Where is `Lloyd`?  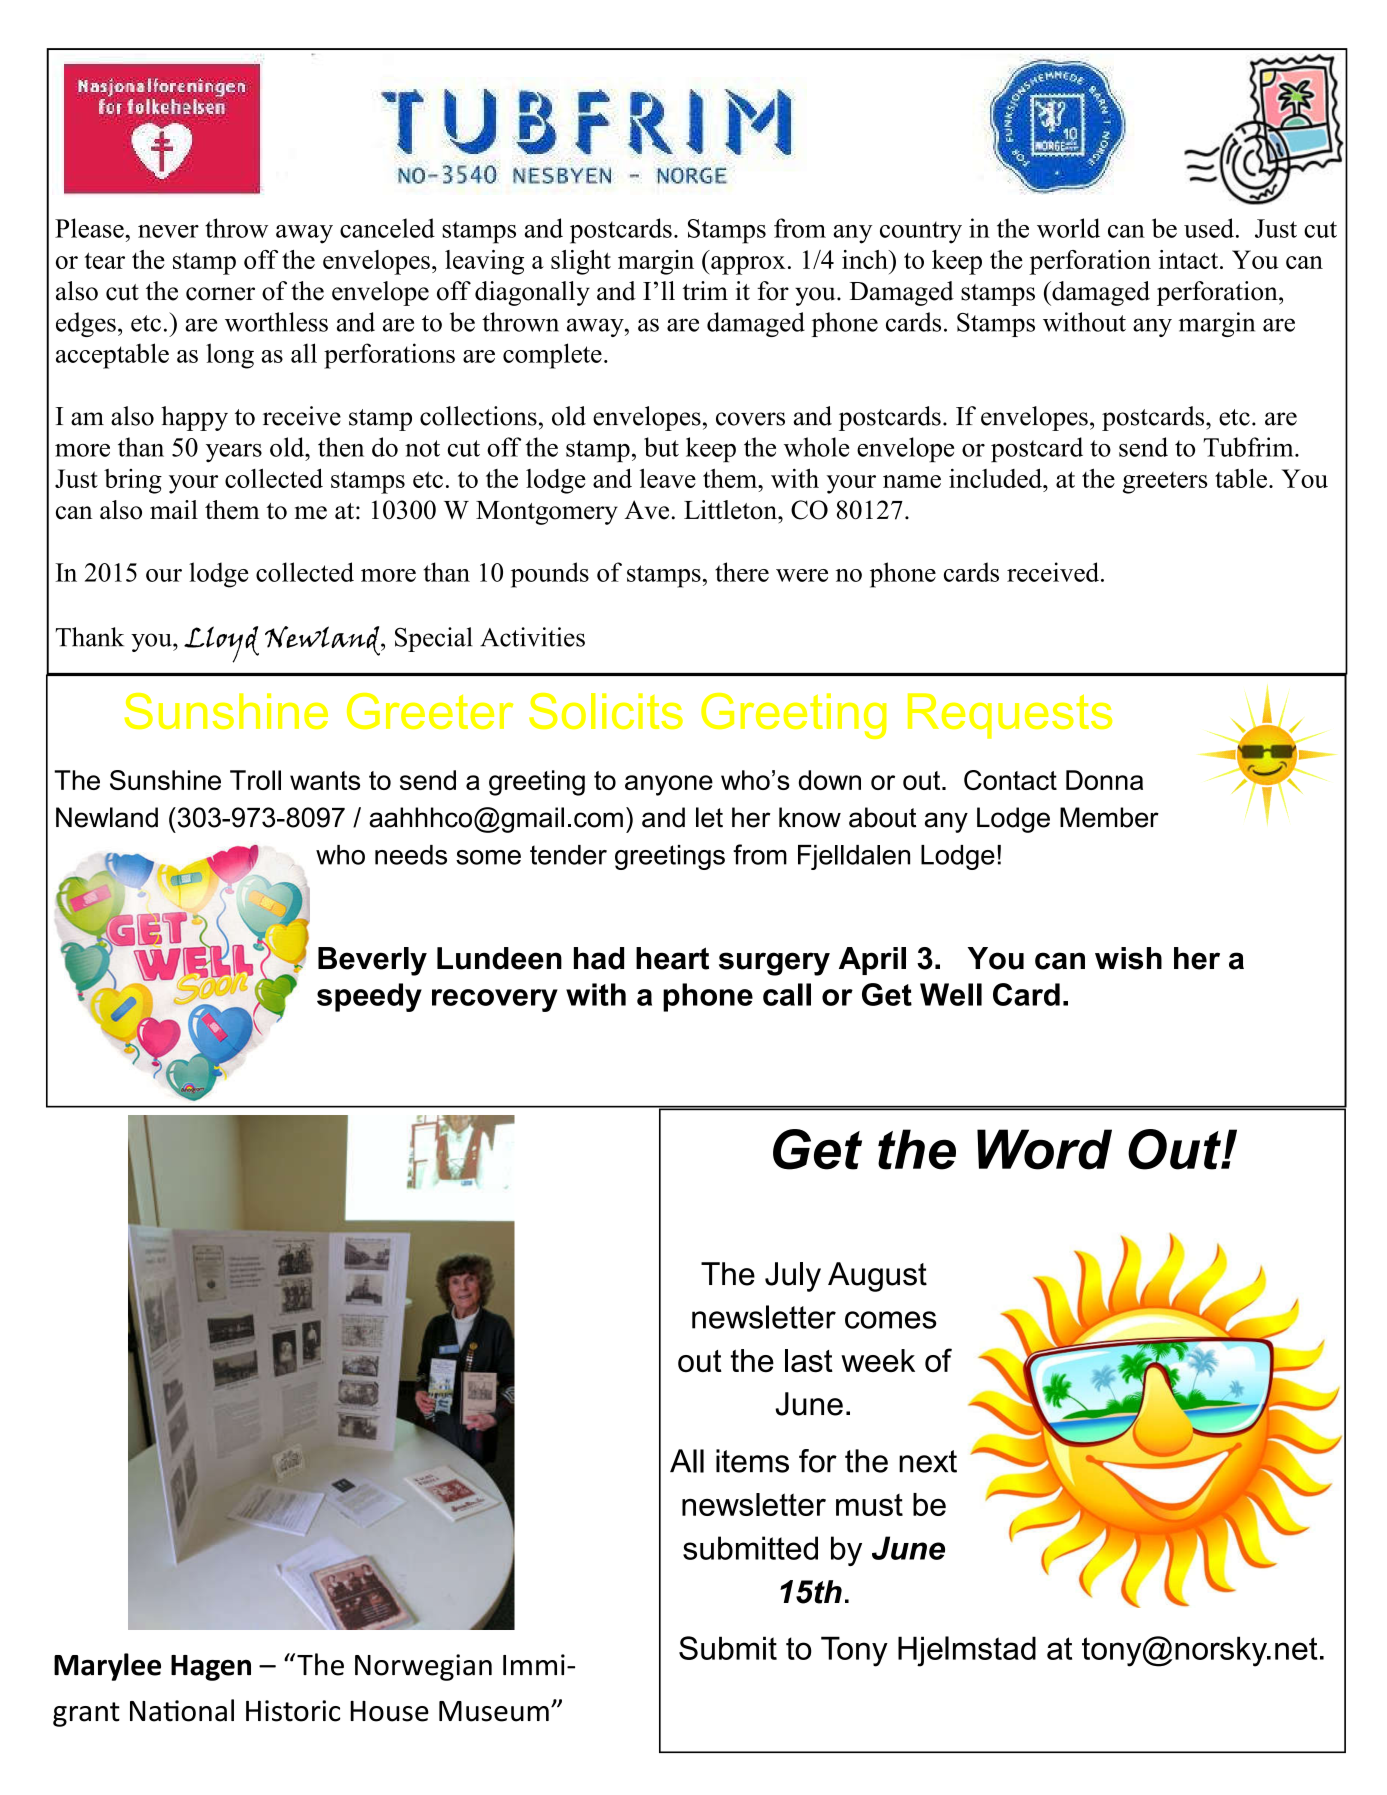
Lloyd is located at coordinates (221, 644).
